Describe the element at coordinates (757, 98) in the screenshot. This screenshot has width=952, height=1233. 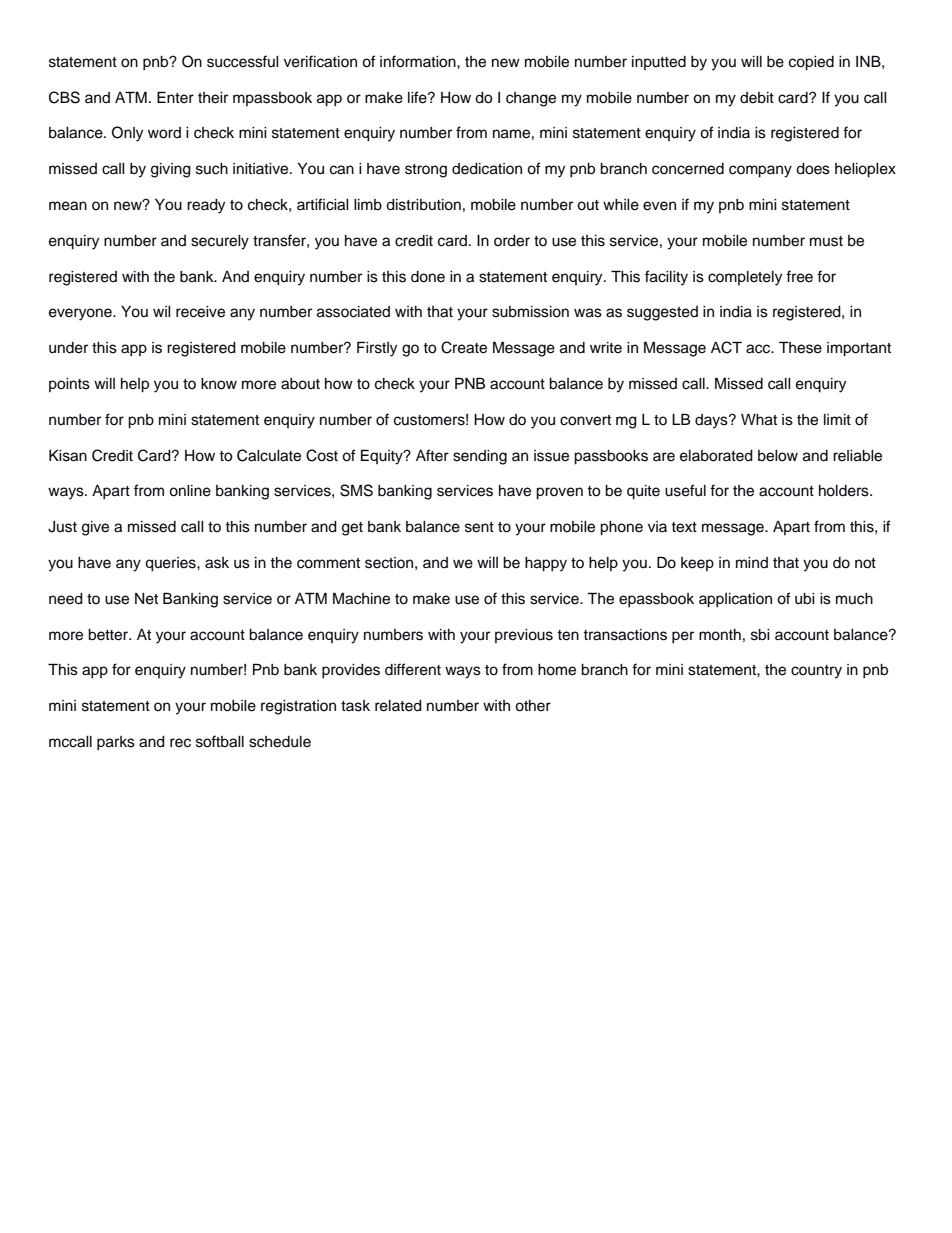
I see `debit` at that location.
